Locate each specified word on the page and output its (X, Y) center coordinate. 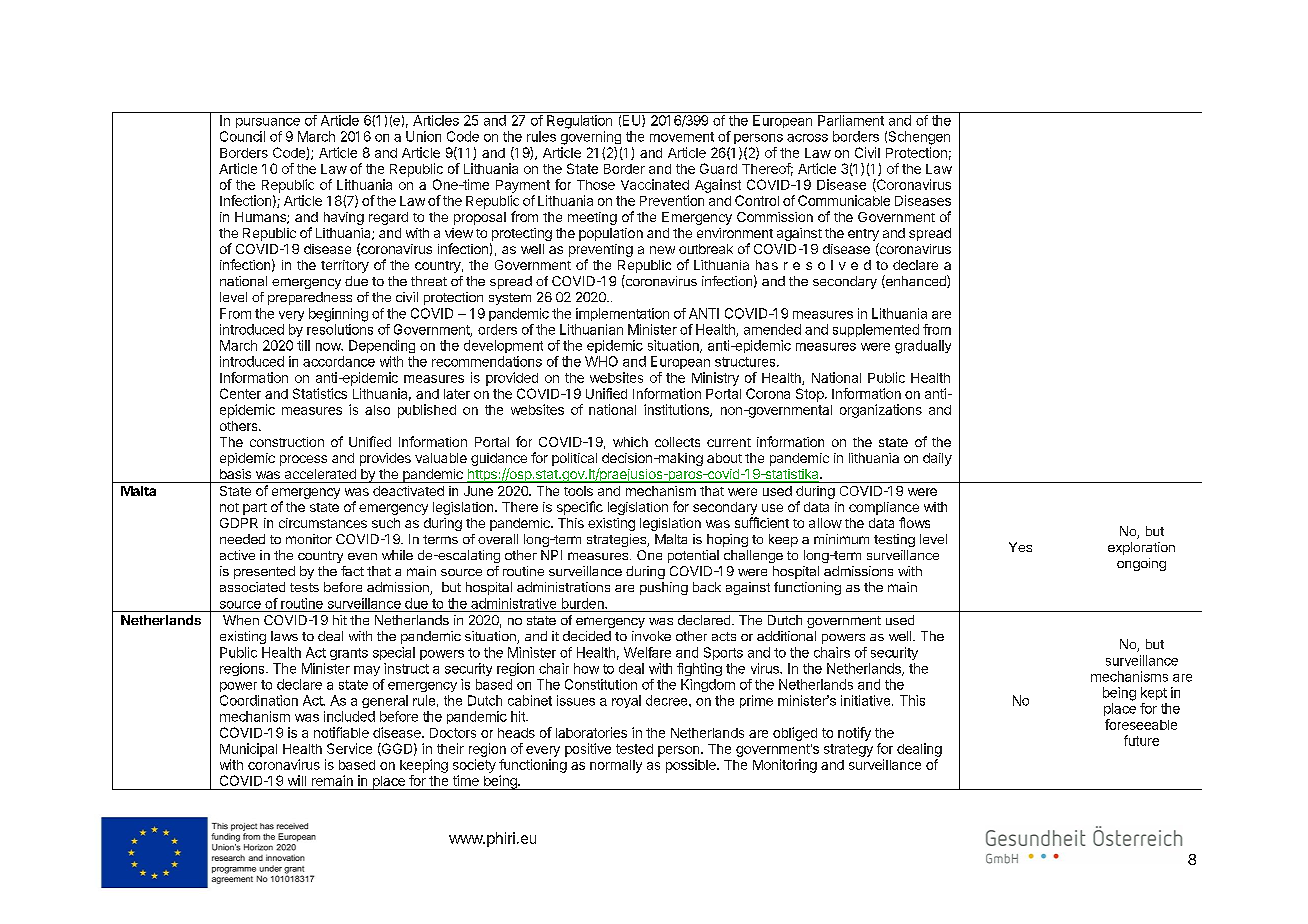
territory (345, 266)
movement (682, 137)
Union (423, 136)
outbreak (706, 249)
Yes (1020, 547)
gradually (923, 347)
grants (349, 654)
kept (1154, 693)
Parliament (851, 120)
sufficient (762, 522)
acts (724, 636)
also (377, 410)
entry (863, 236)
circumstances (323, 523)
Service (349, 748)
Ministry (715, 379)
